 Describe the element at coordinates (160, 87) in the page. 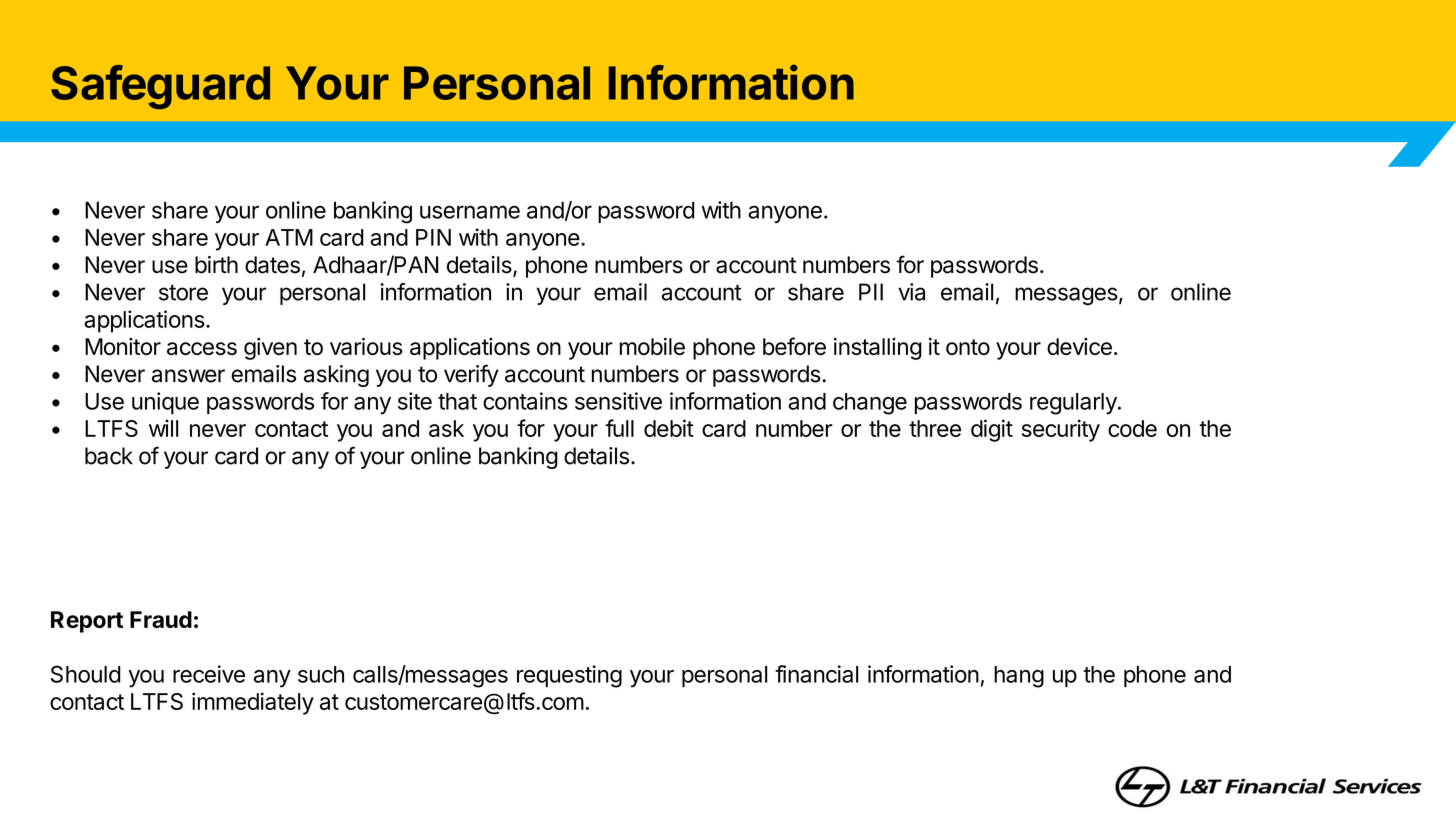

I see `Safeguard` at that location.
